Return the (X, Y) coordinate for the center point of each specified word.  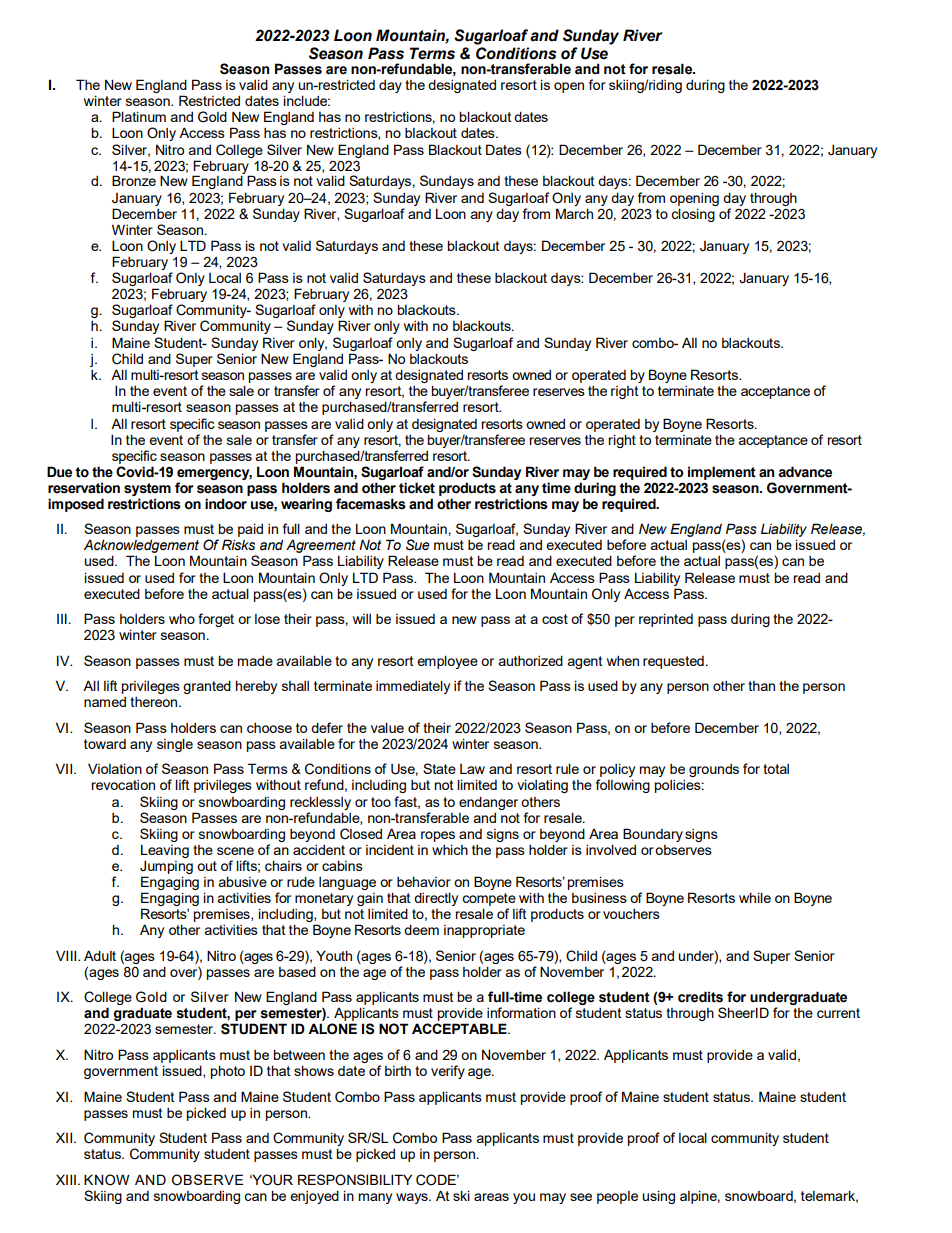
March (574, 213)
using (658, 1197)
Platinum (139, 116)
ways (413, 1198)
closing (693, 215)
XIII (66, 1179)
